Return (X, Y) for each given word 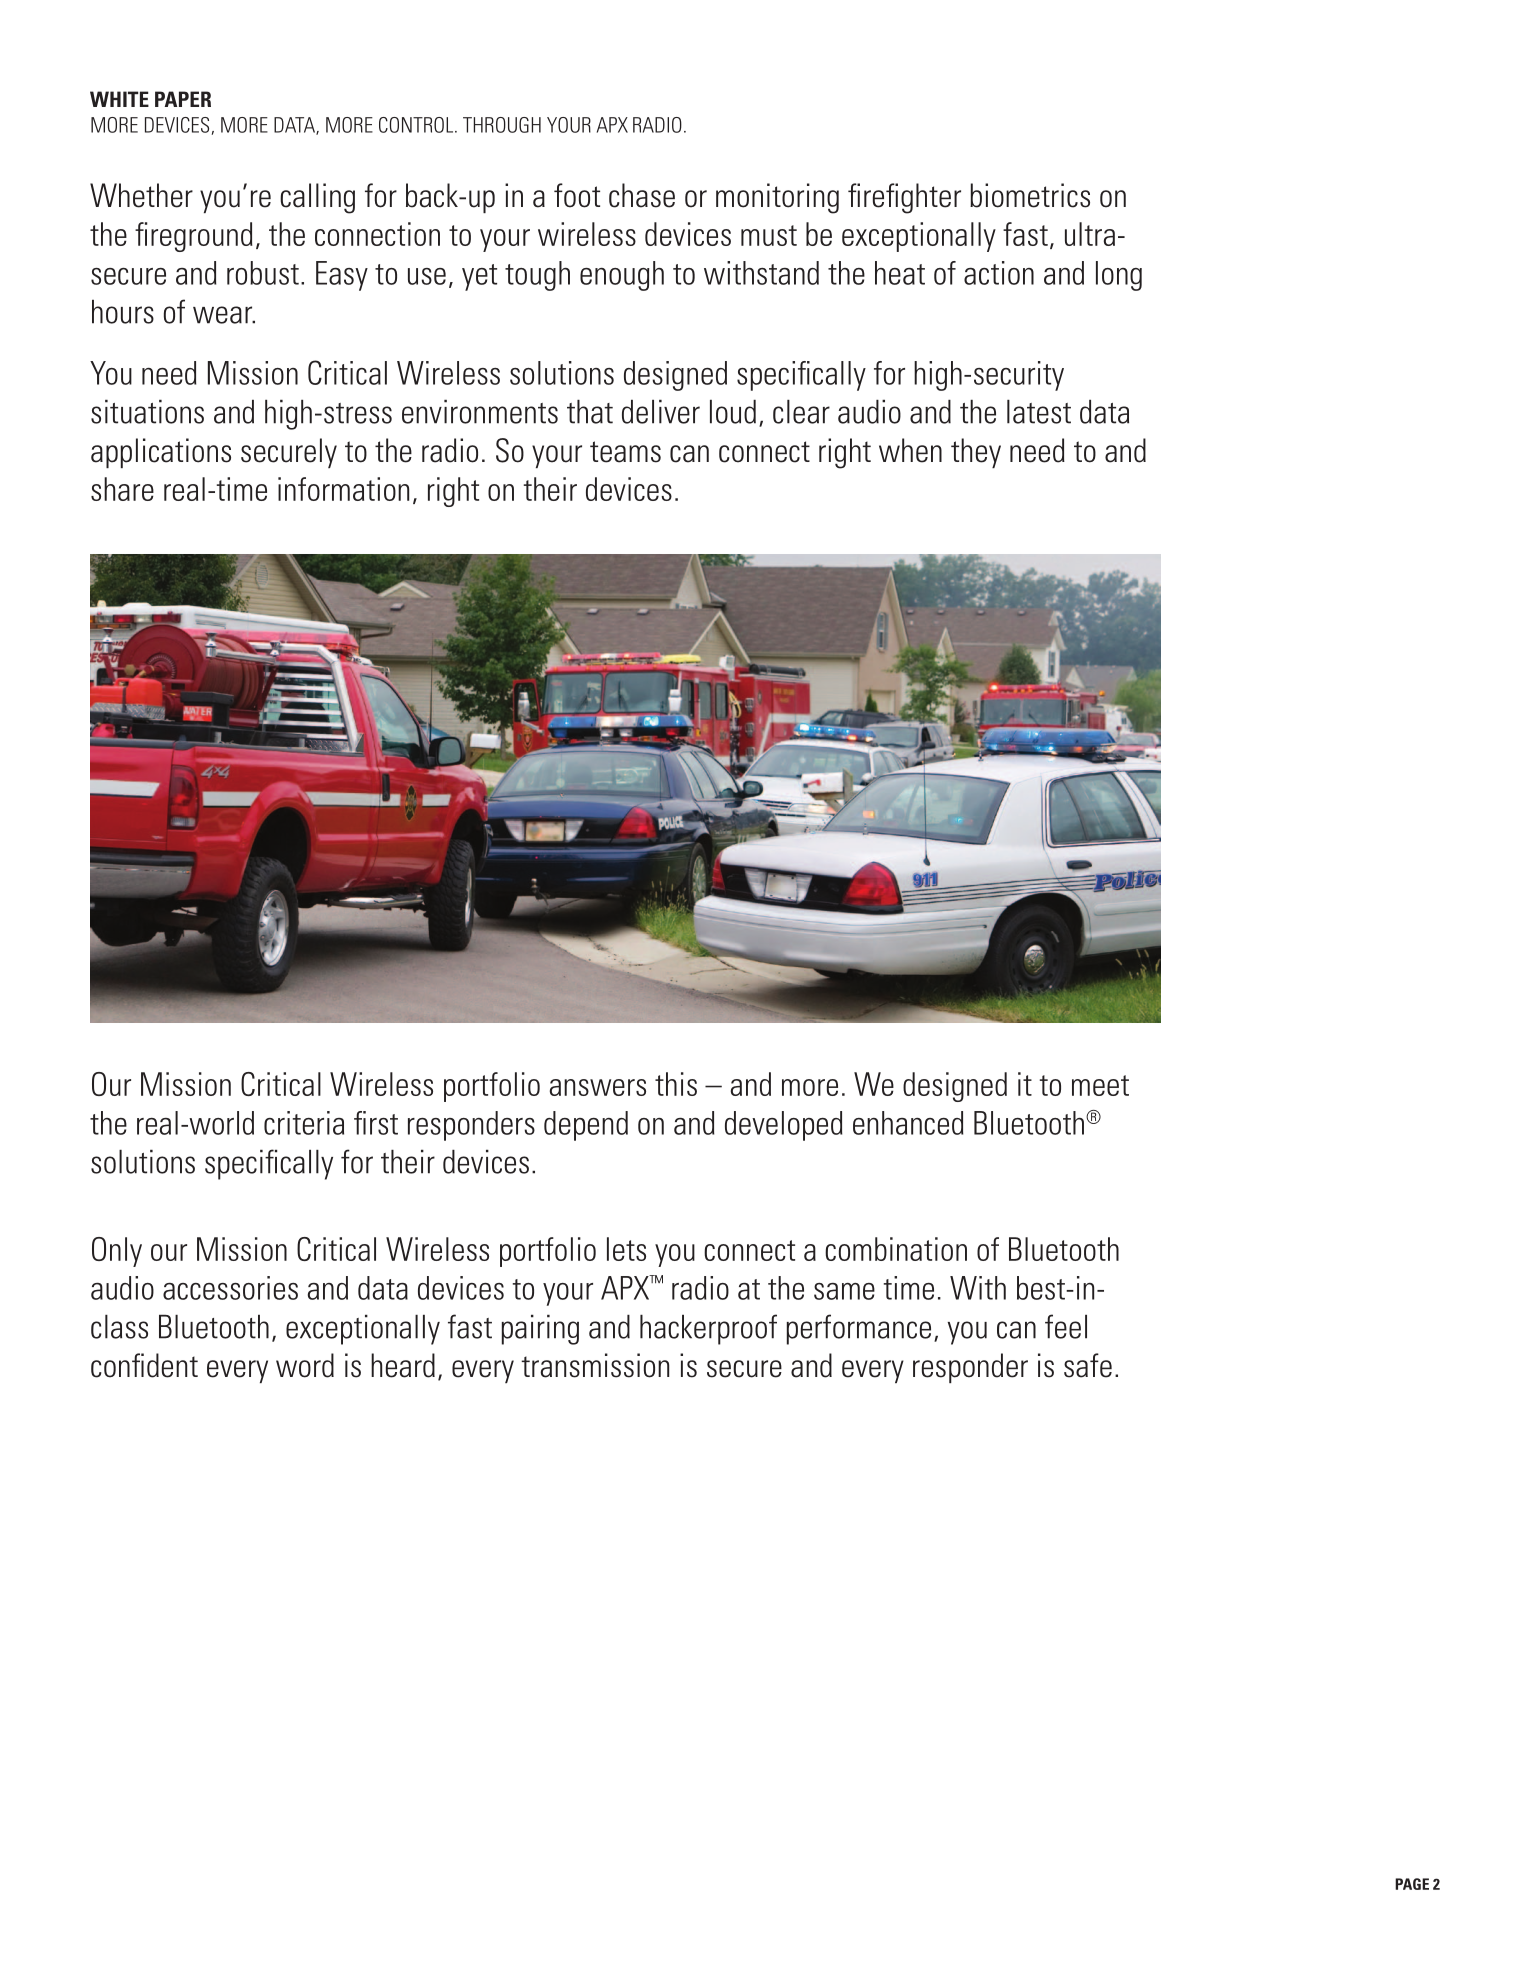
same (844, 1291)
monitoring (777, 198)
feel (1066, 1326)
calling (317, 198)
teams (625, 452)
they (976, 453)
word (305, 1365)
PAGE (1412, 1884)
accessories (230, 1288)
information (343, 489)
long (1119, 276)
